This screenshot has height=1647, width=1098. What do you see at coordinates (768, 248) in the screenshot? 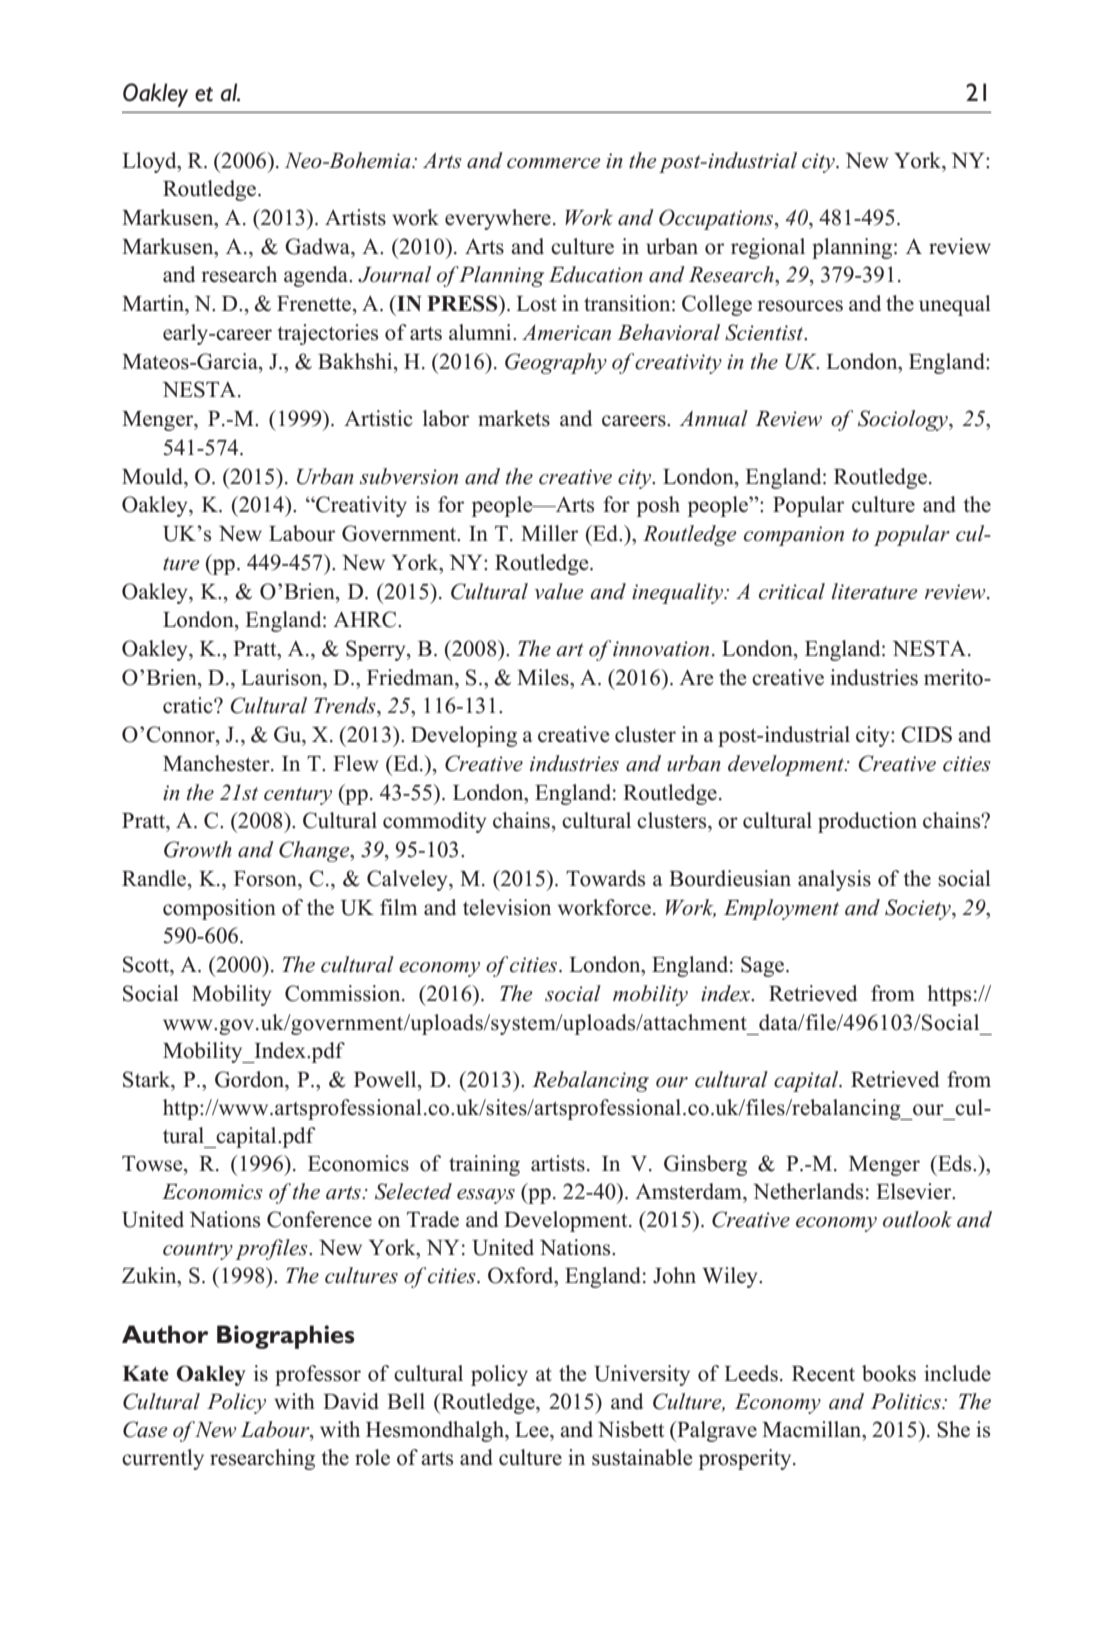
I see `regional` at bounding box center [768, 248].
